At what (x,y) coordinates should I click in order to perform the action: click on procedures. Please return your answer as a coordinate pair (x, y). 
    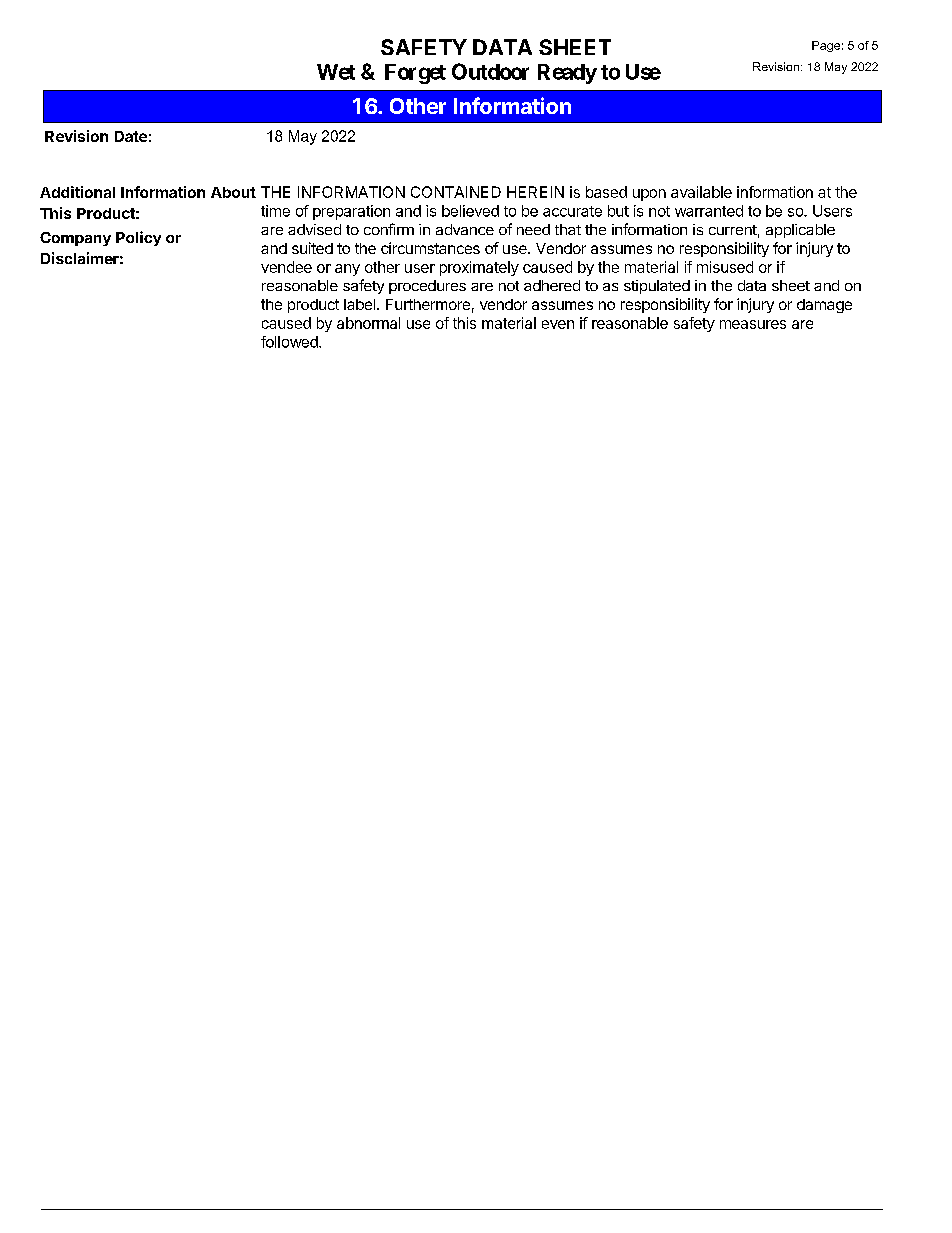
    Looking at the image, I should click on (427, 287).
